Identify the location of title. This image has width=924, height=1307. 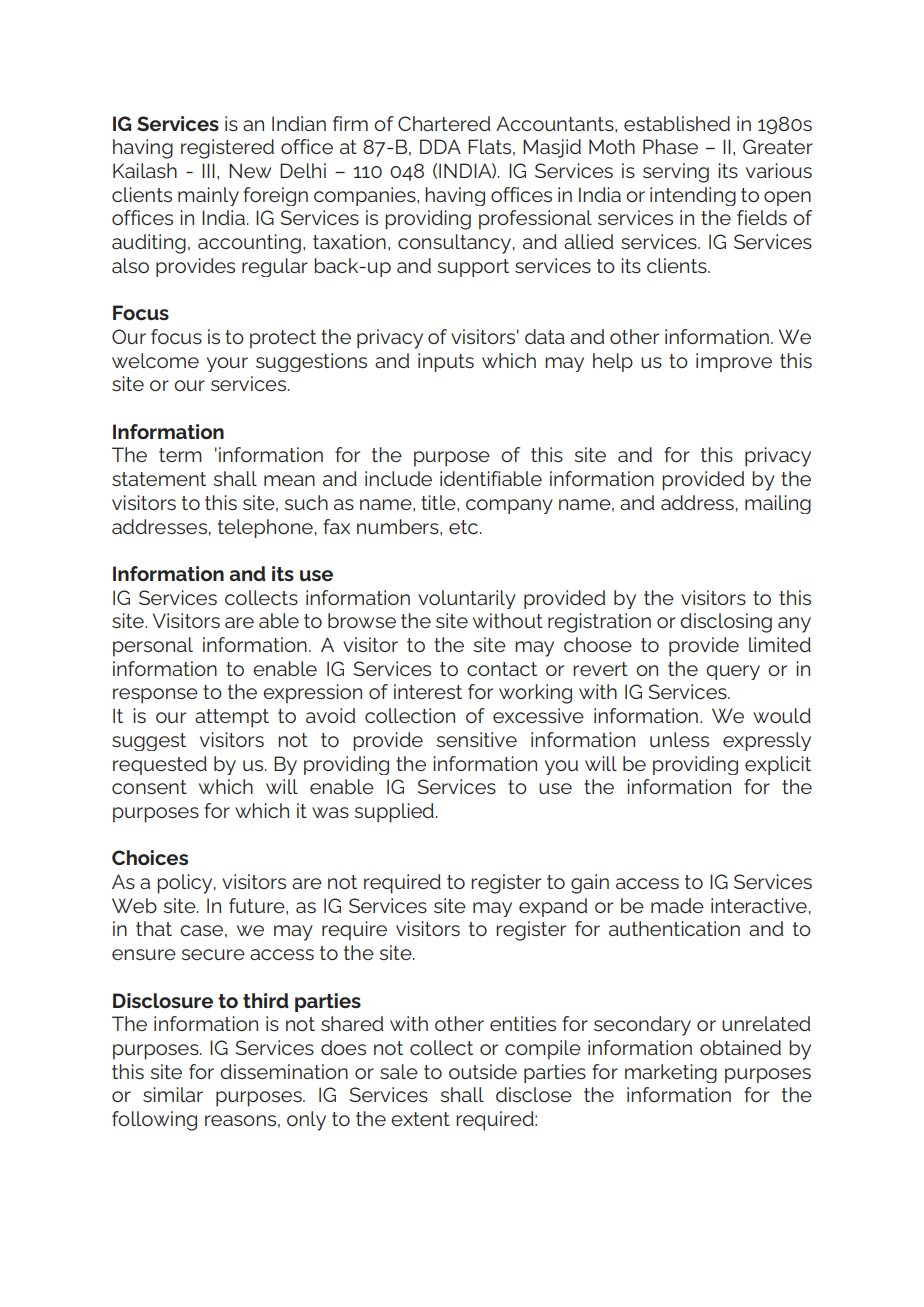
(439, 502).
